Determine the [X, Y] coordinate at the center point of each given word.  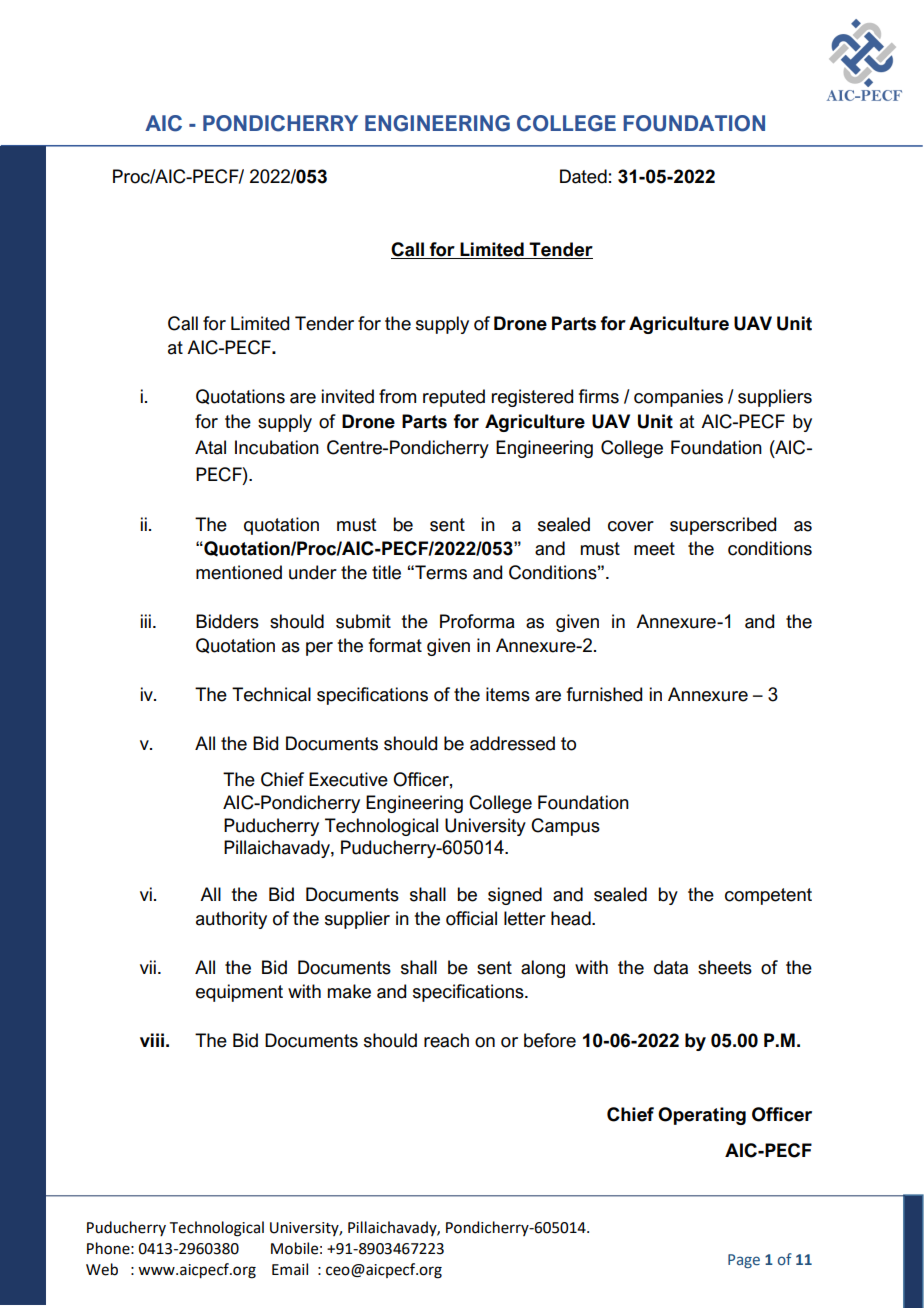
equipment [239, 993]
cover [631, 526]
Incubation [277, 447]
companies [678, 398]
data [671, 967]
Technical [271, 694]
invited [348, 396]
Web [102, 1269]
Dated [583, 176]
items [508, 694]
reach [446, 1040]
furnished [604, 694]
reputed [454, 398]
